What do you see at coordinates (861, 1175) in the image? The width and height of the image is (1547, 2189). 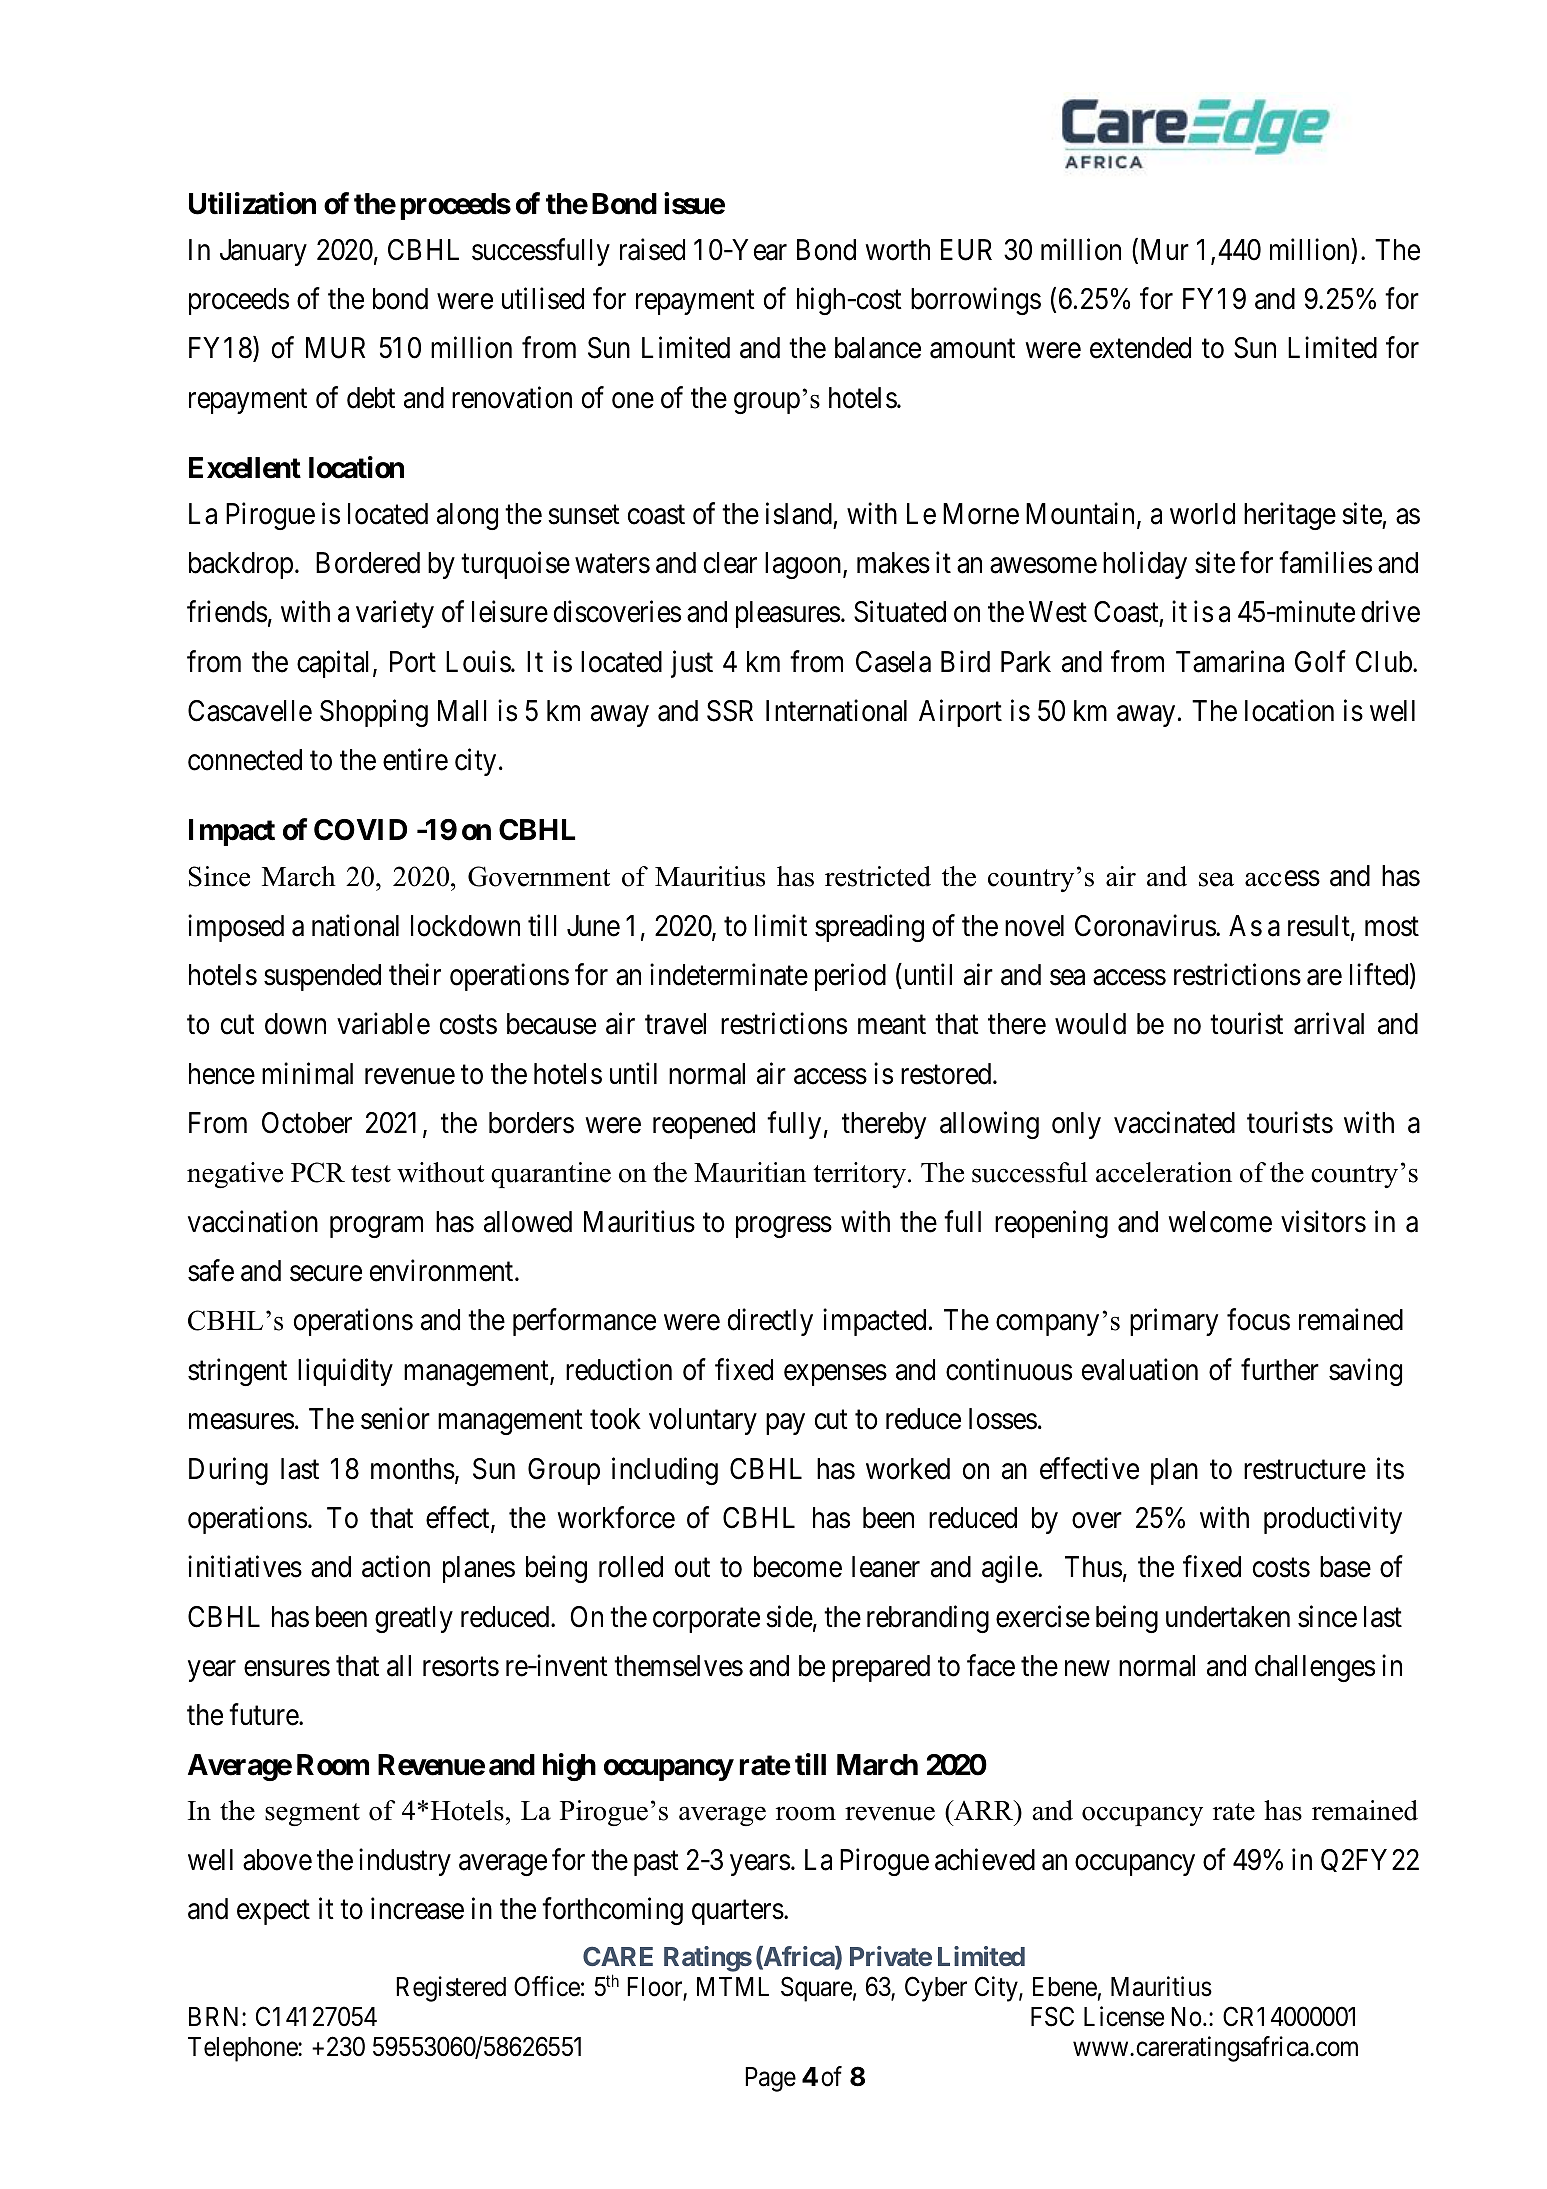 I see `territory` at bounding box center [861, 1175].
